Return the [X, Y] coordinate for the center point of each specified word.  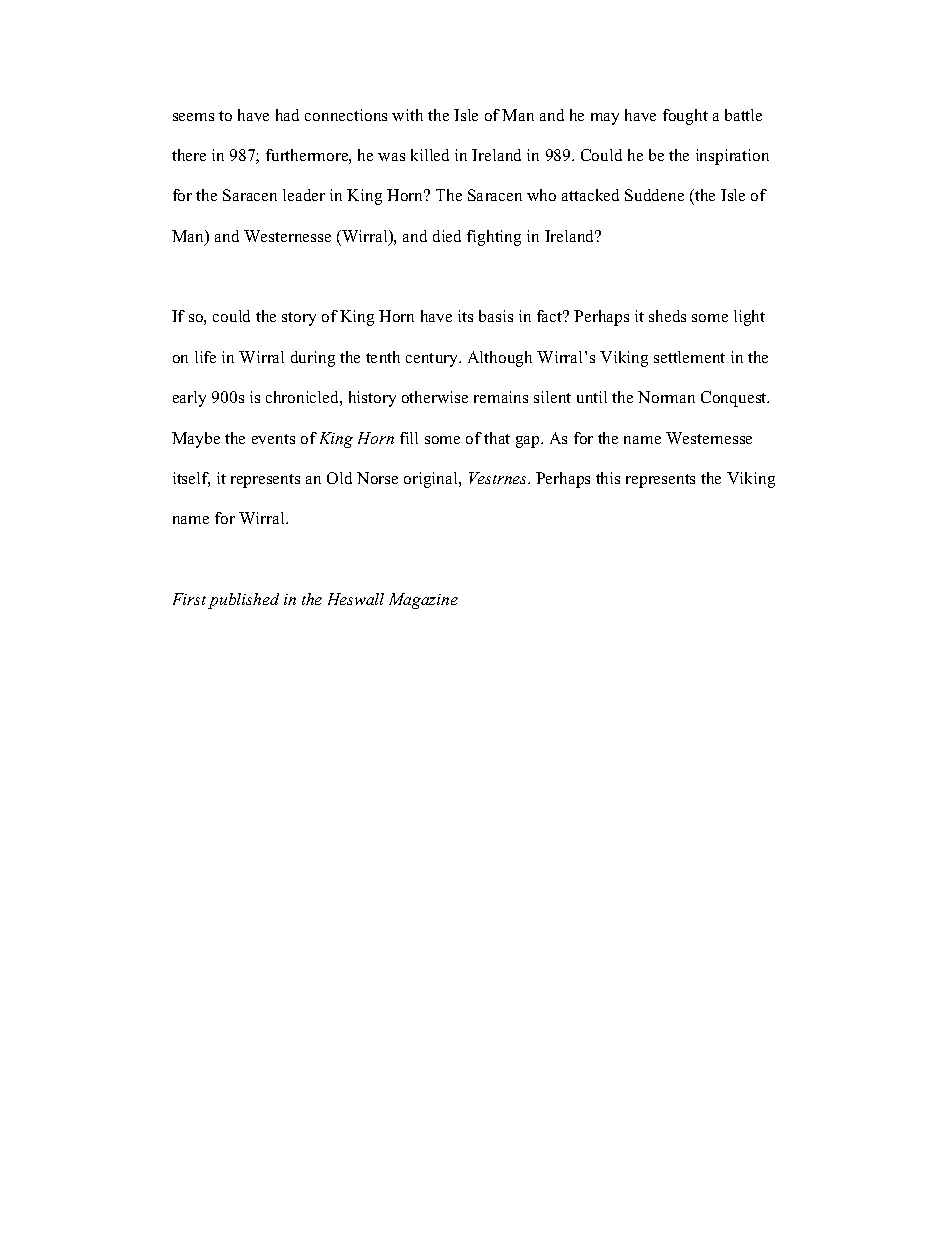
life [205, 357]
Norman [666, 397]
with [407, 115]
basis [496, 316]
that [497, 438]
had [287, 115]
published [243, 601]
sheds [667, 316]
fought [685, 117]
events [273, 439]
